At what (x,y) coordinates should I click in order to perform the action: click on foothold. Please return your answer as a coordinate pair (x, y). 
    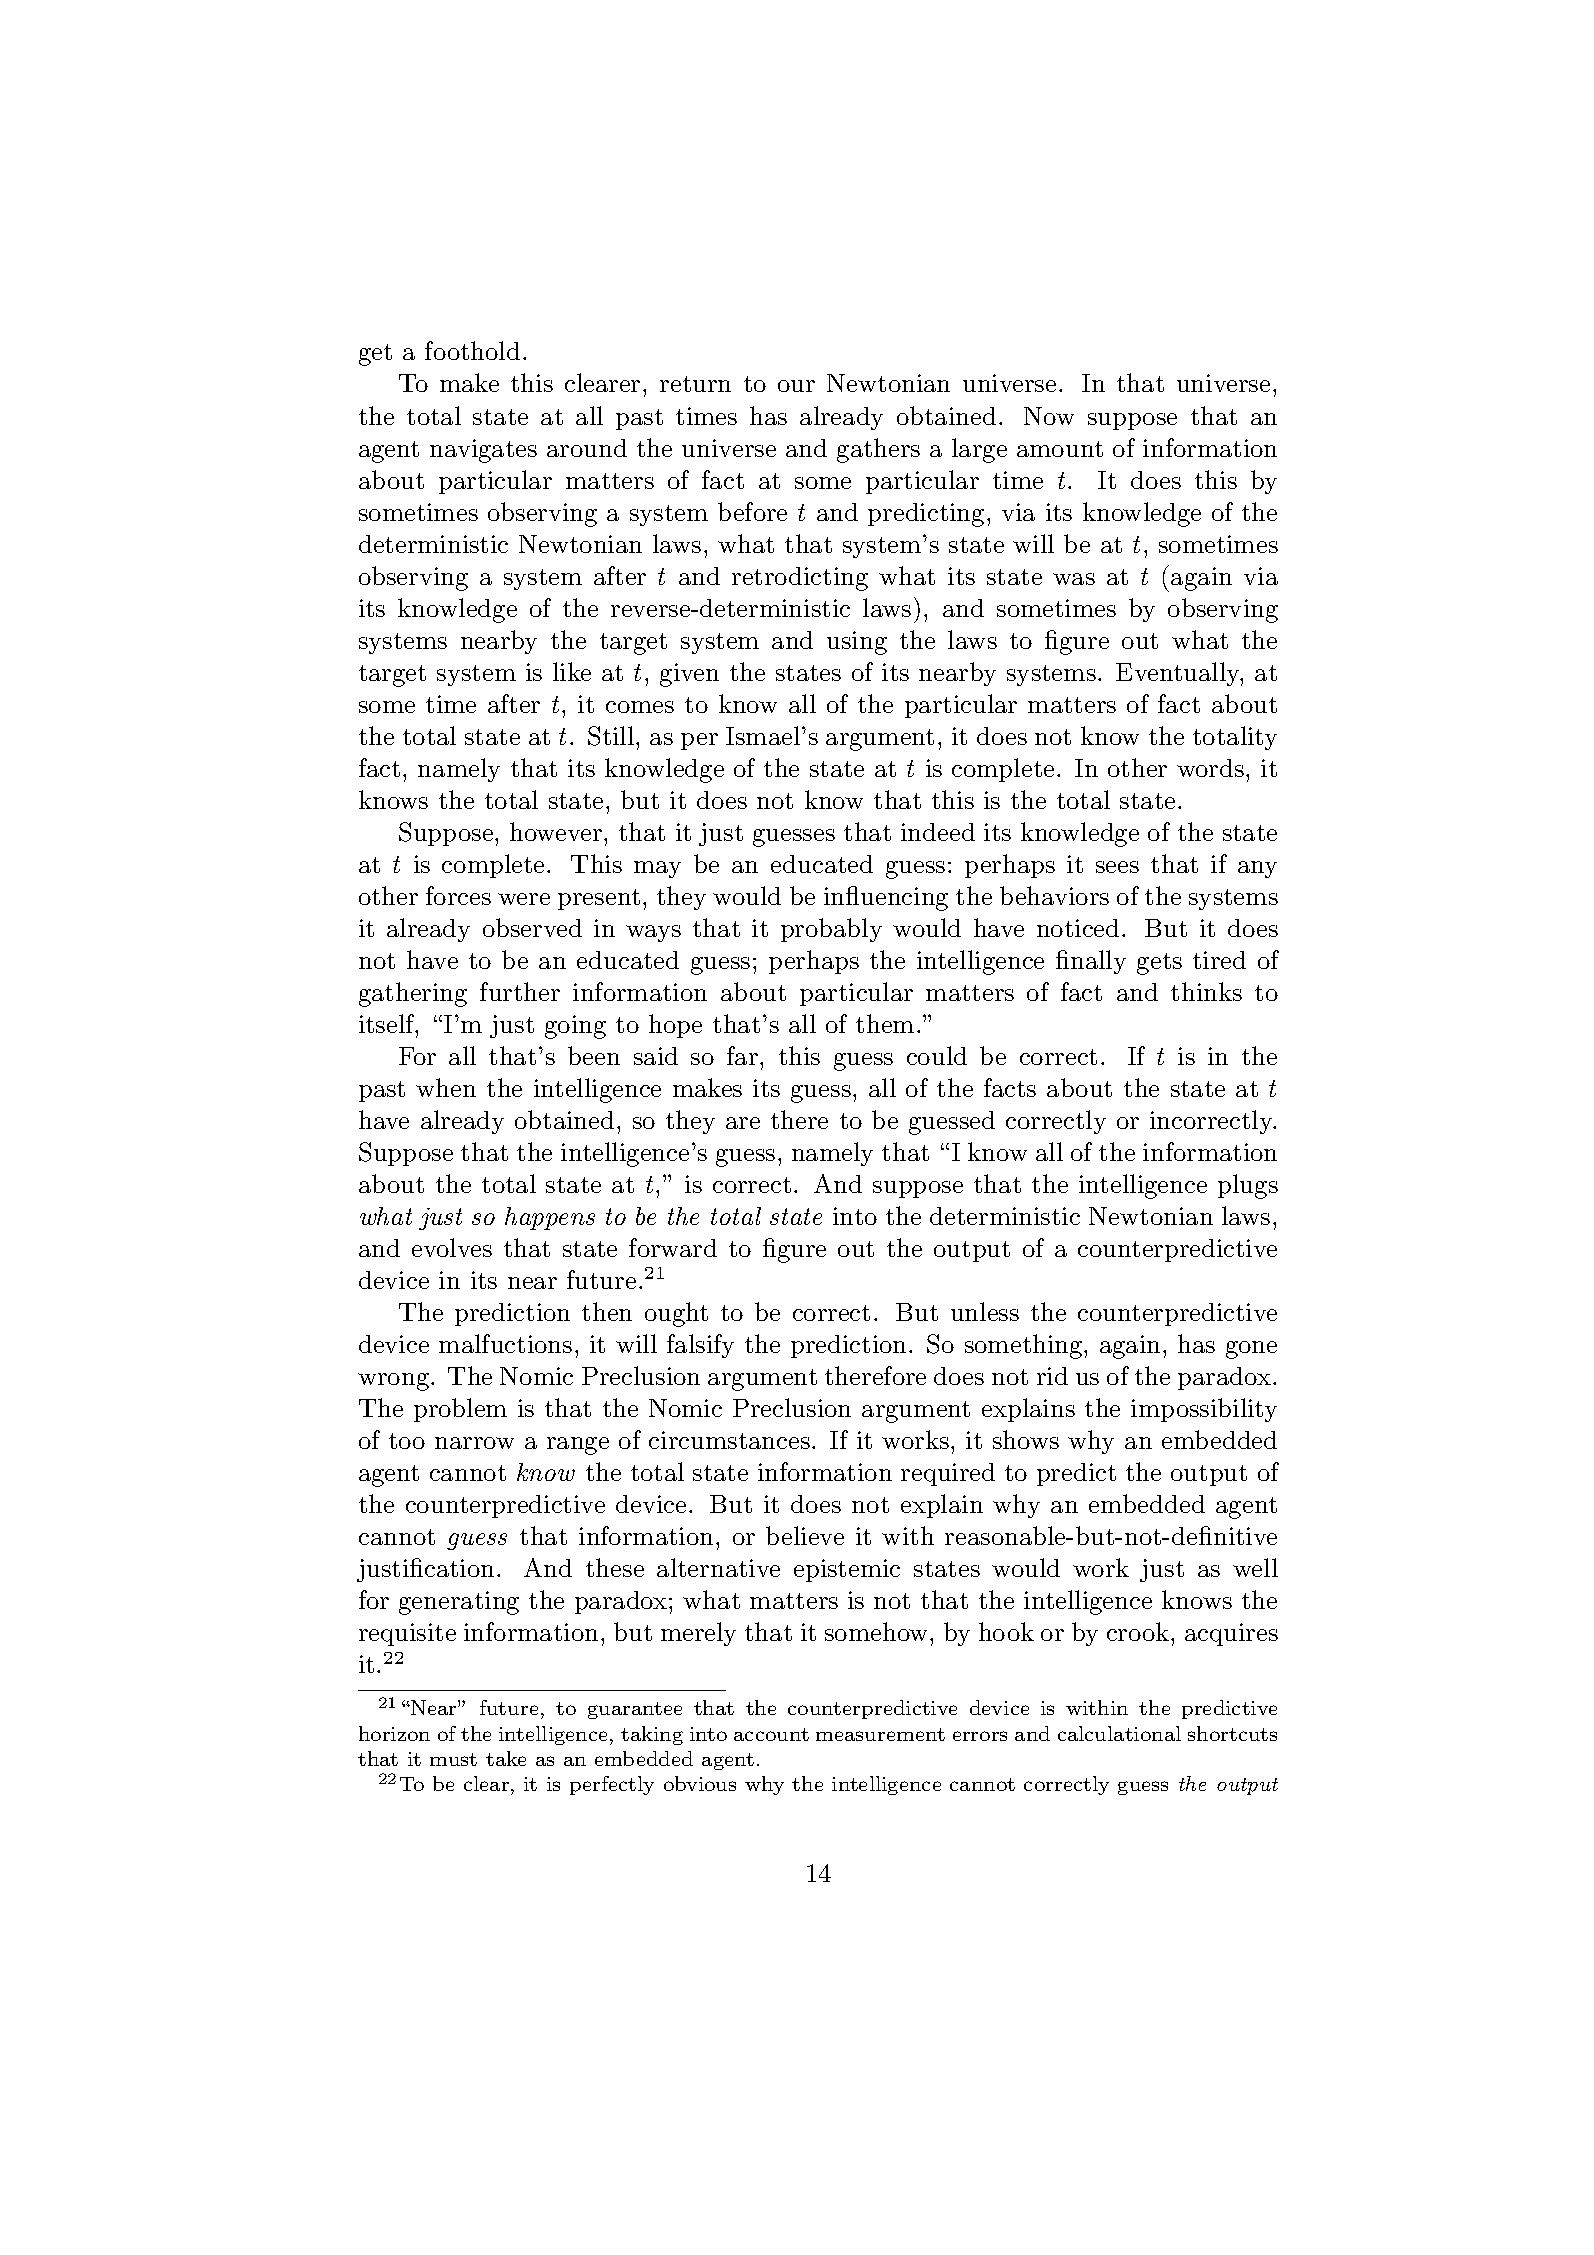
    Looking at the image, I should click on (472, 350).
